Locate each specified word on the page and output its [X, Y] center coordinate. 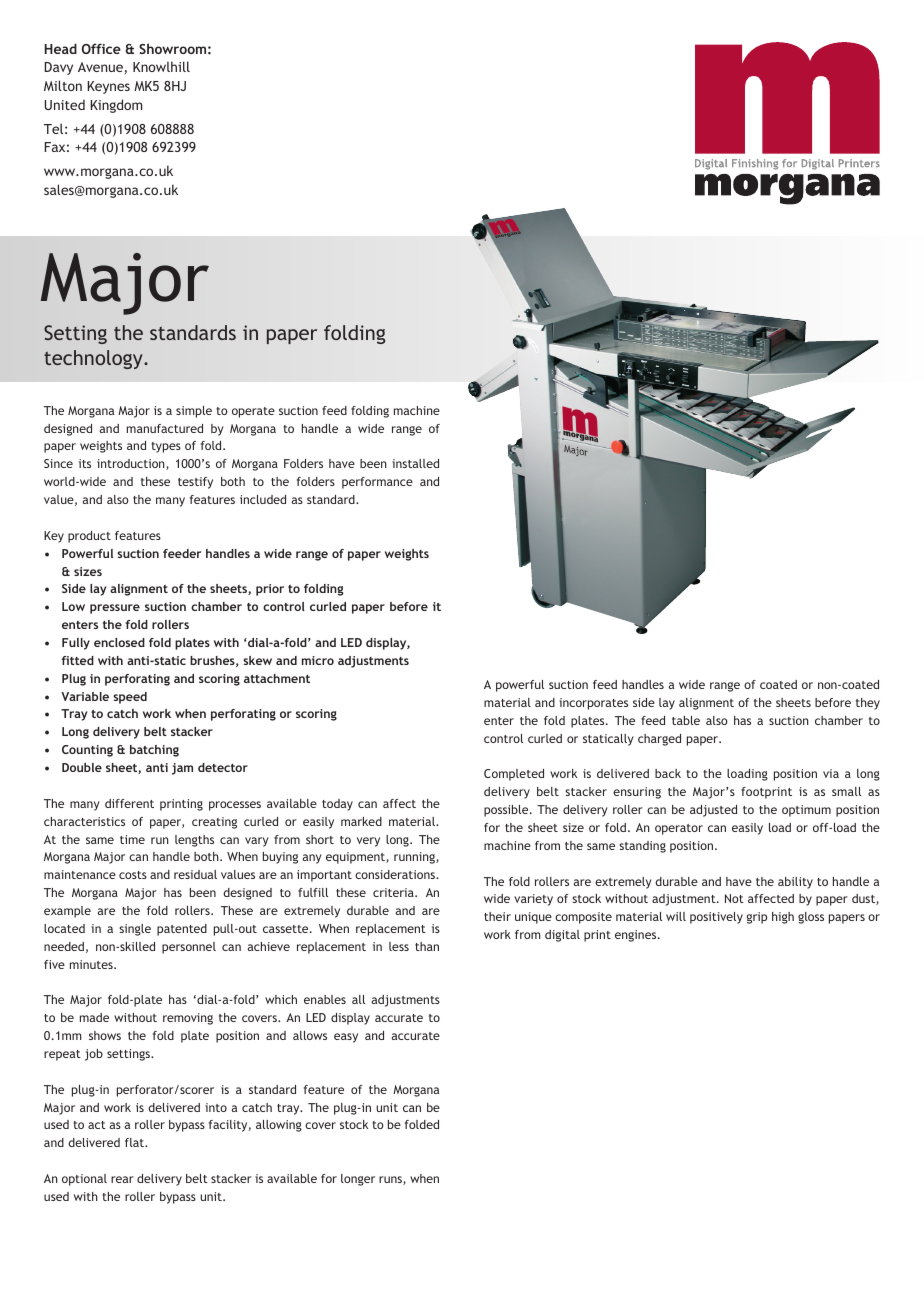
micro [318, 660]
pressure [115, 609]
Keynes [108, 87]
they [868, 704]
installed [415, 463]
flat [136, 1142]
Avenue [100, 67]
